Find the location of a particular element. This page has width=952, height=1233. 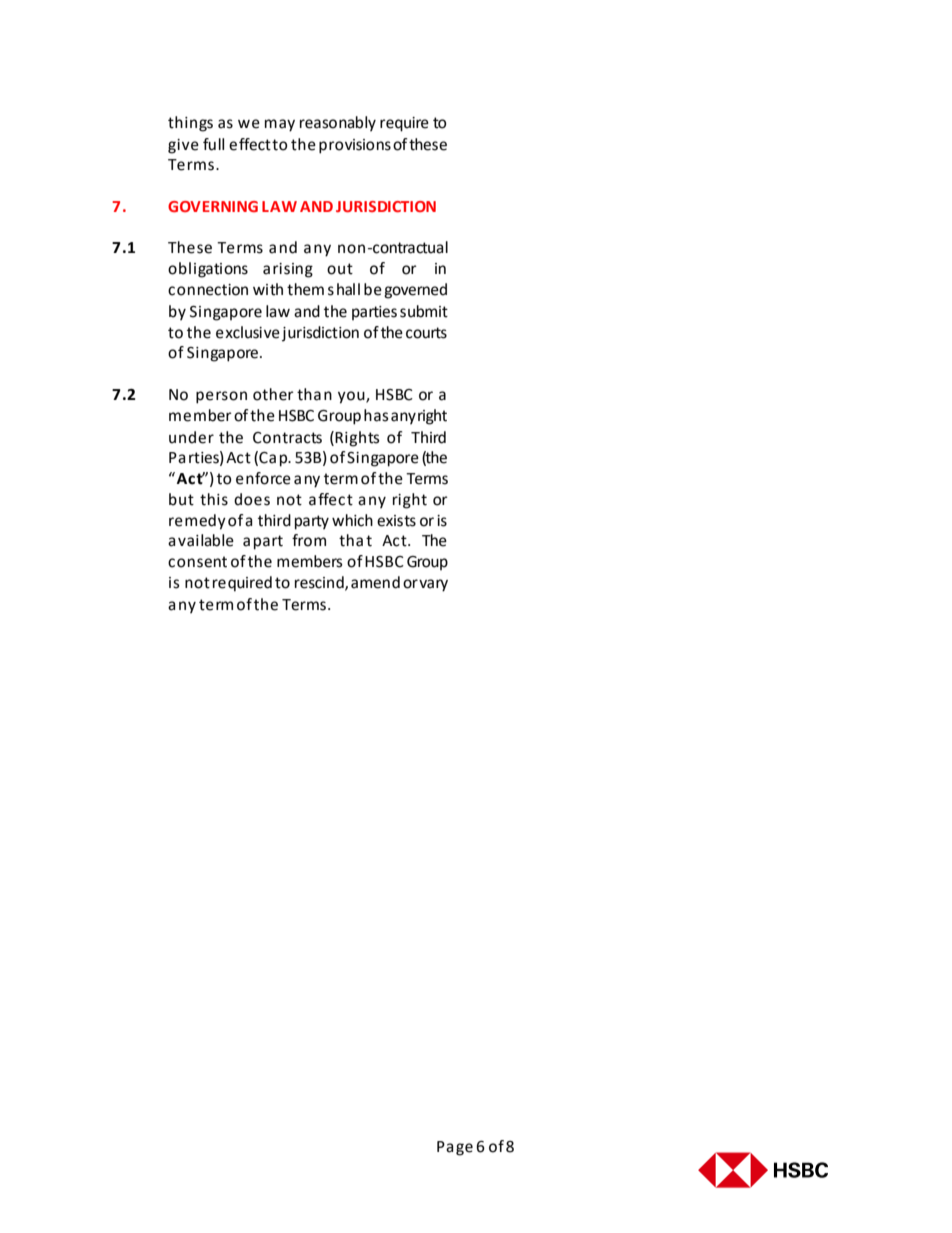

courts is located at coordinates (426, 333).
